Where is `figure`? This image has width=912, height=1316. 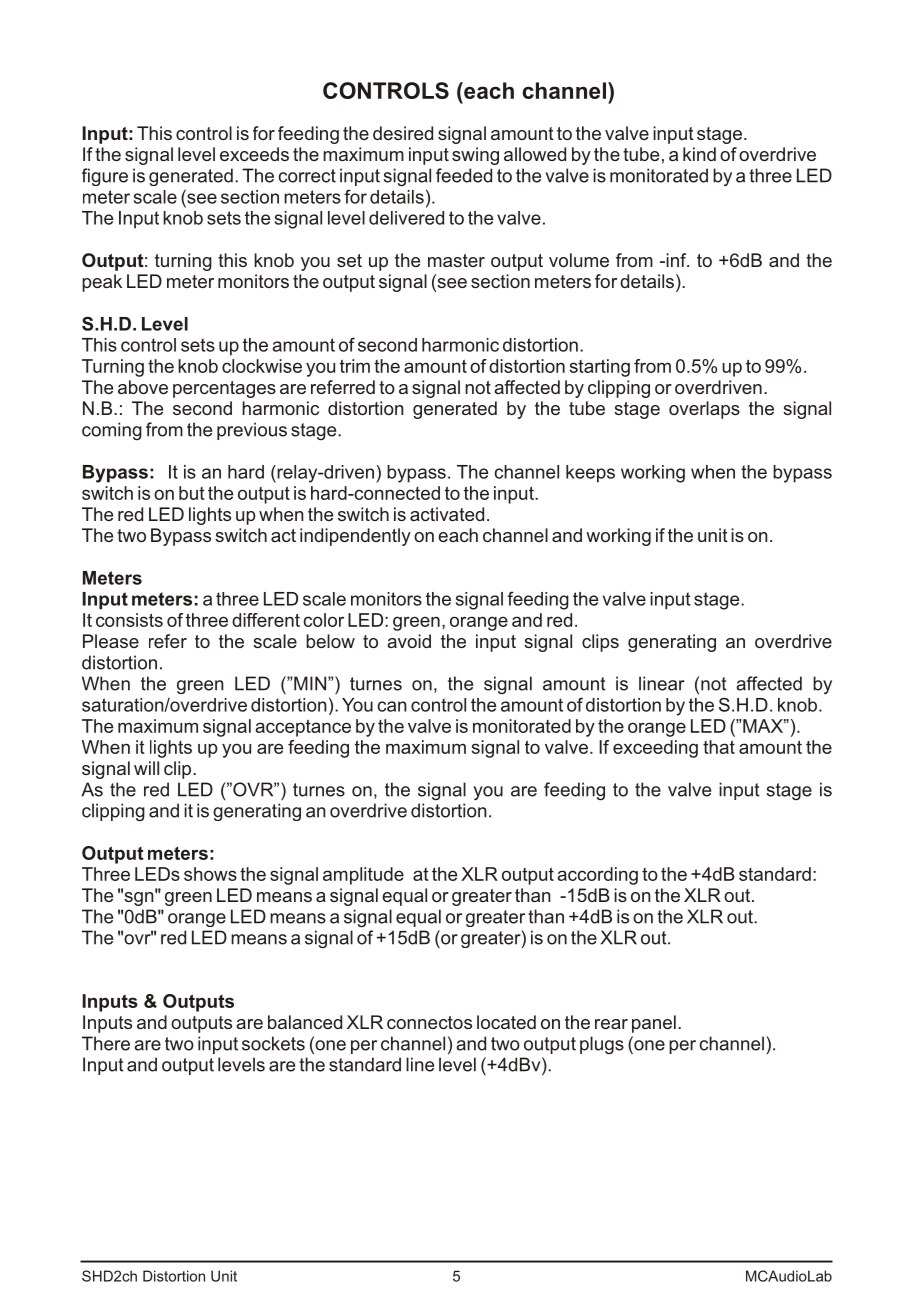 figure is located at coordinates (105, 177).
